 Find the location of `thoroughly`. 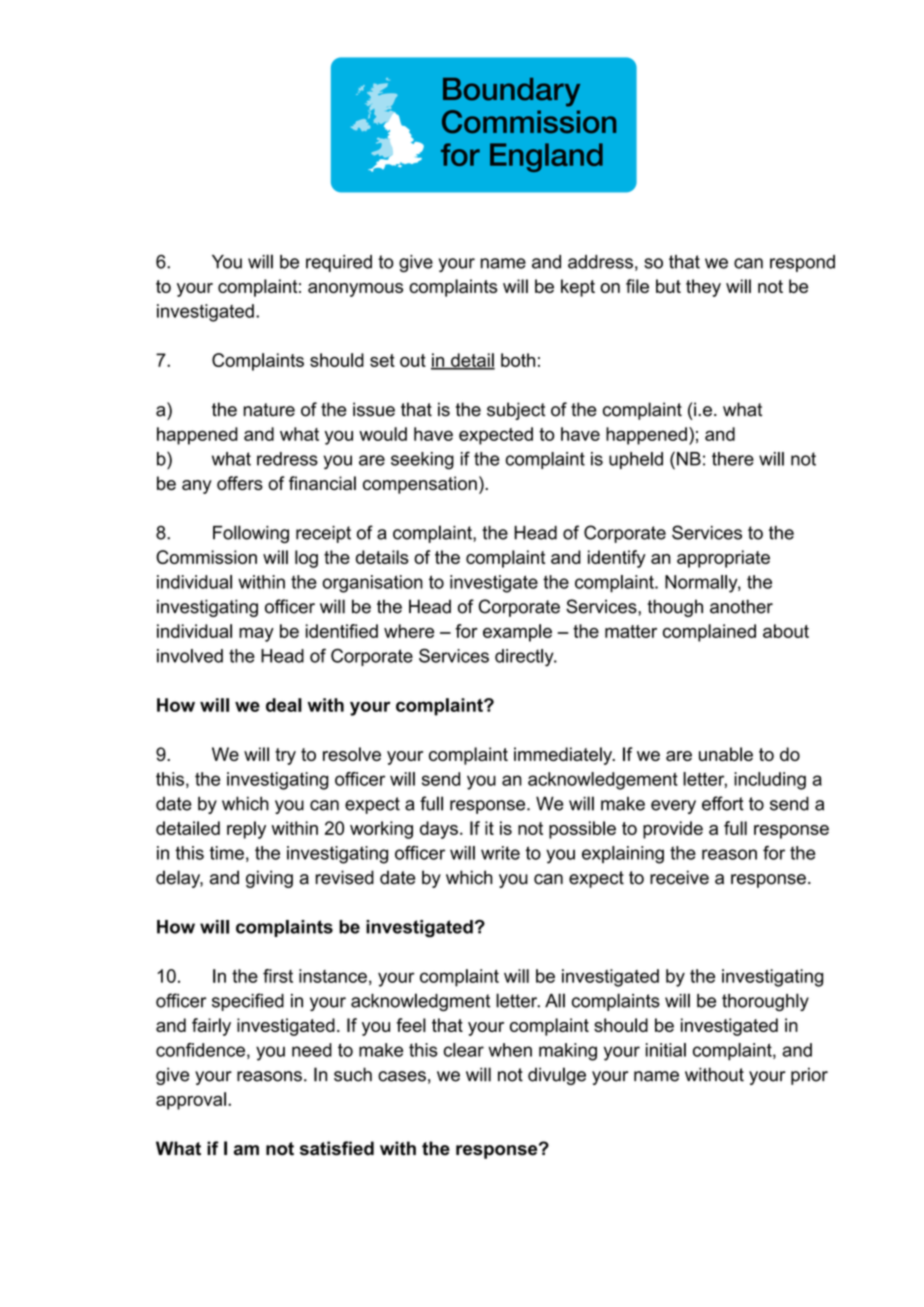

thoroughly is located at coordinates (765, 1002).
